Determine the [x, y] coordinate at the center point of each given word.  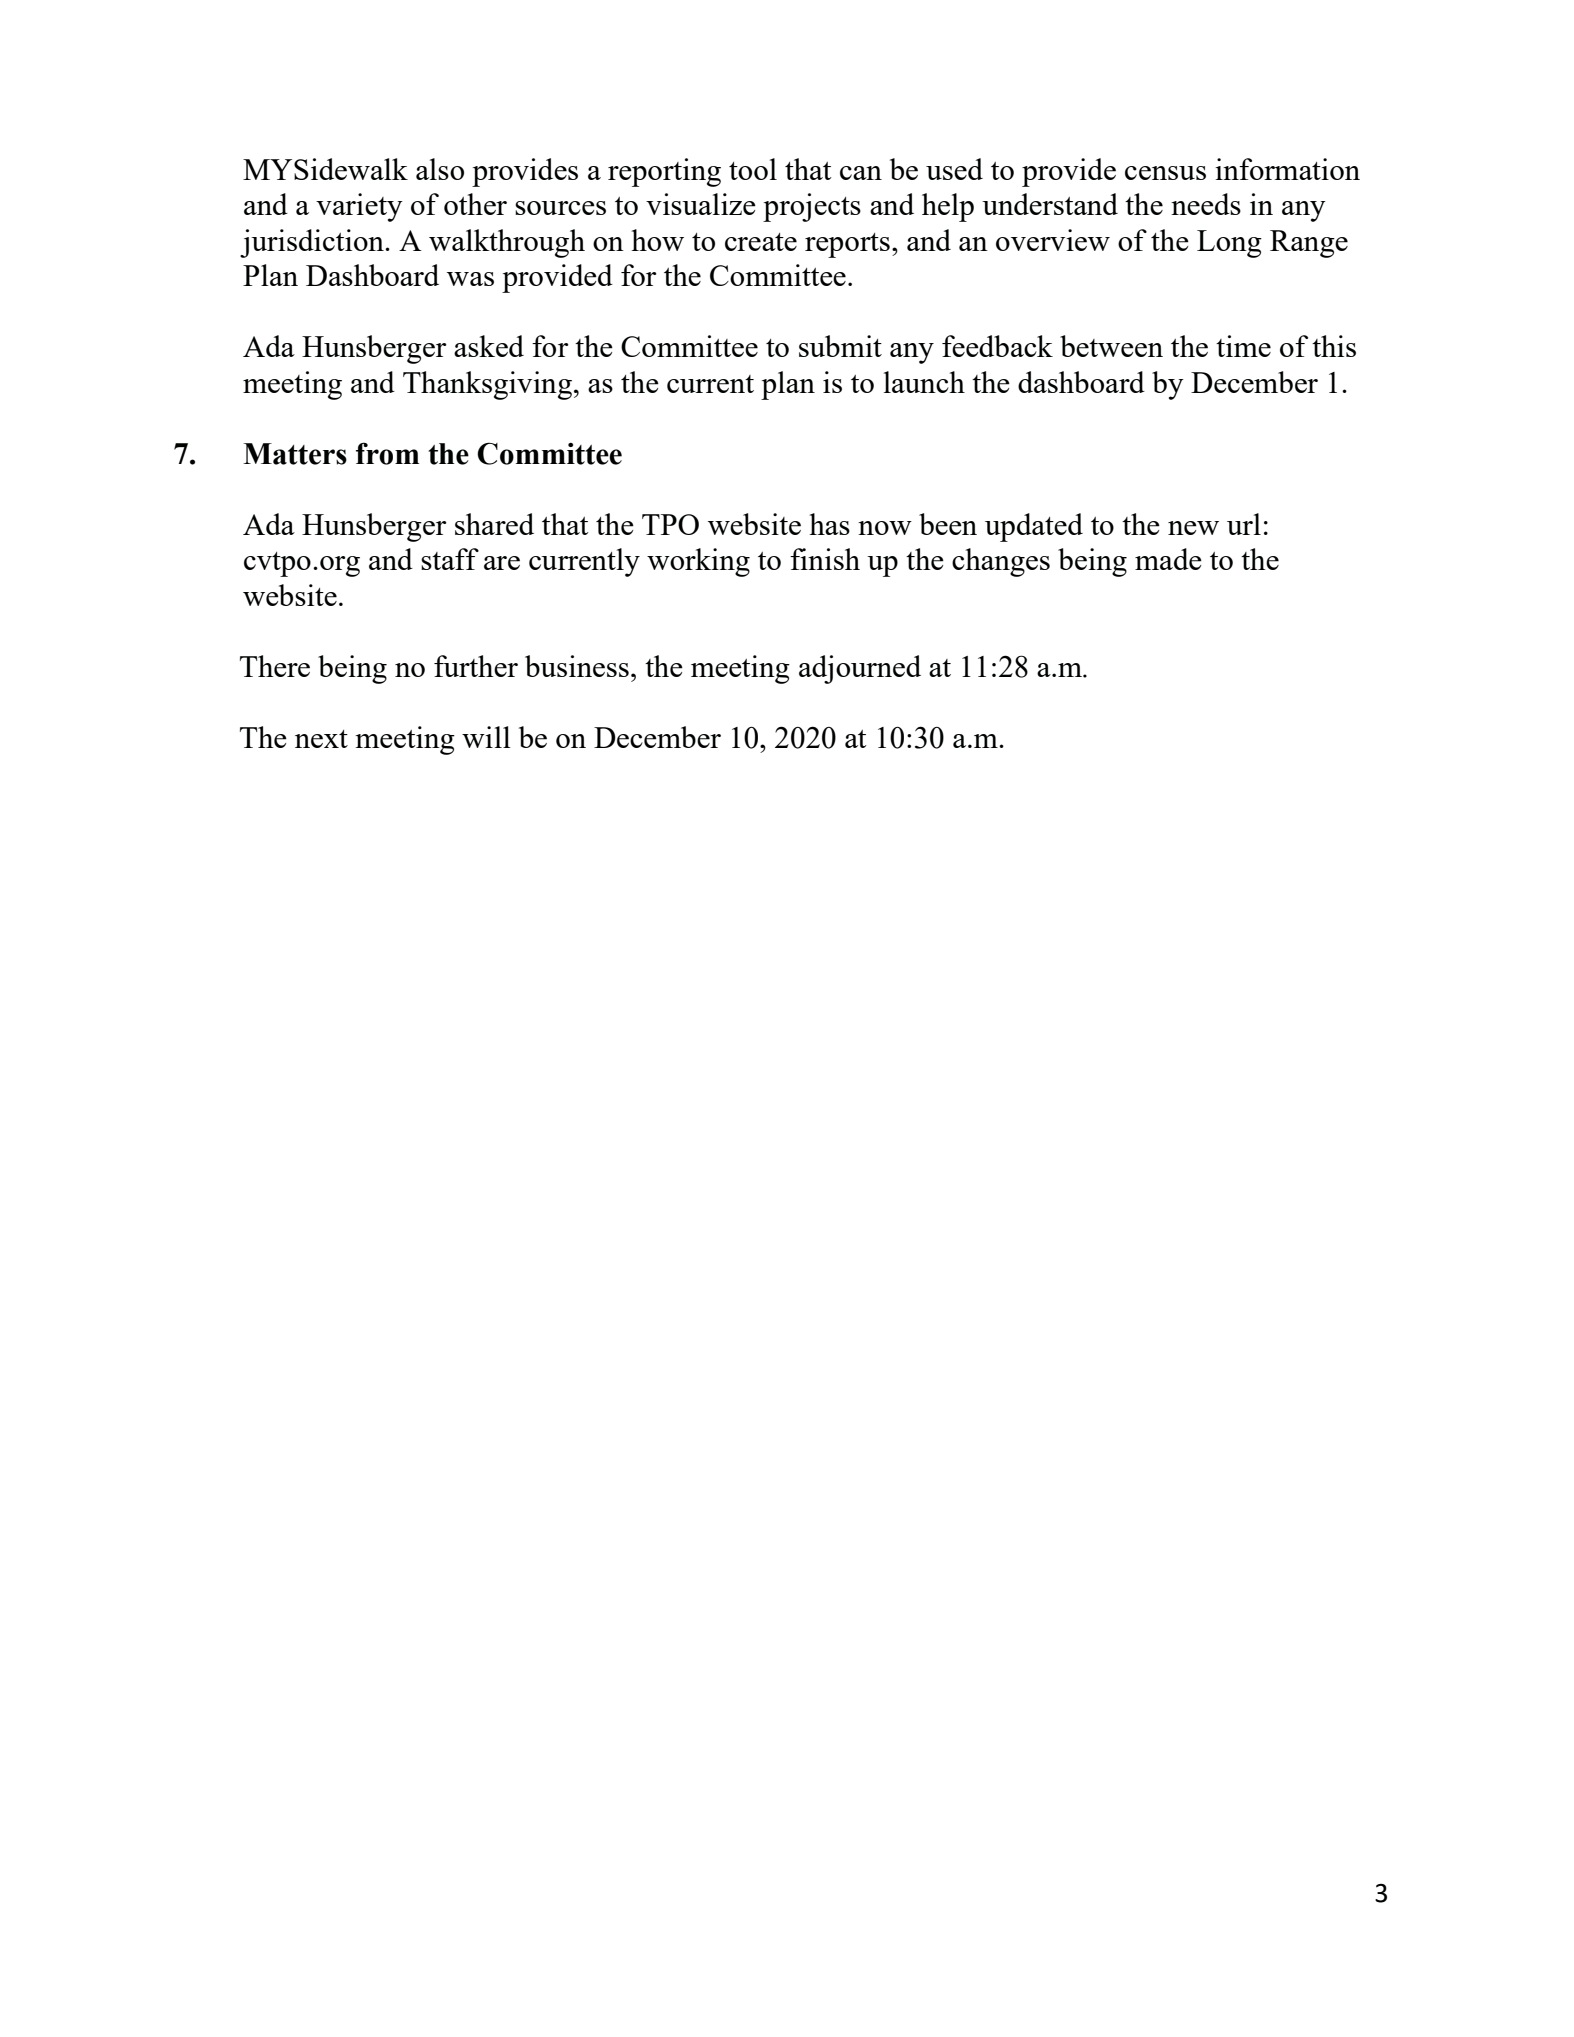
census [1165, 173]
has [829, 524]
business [577, 666]
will [486, 737]
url [1244, 524]
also [440, 169]
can [861, 173]
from [387, 453]
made [1168, 559]
